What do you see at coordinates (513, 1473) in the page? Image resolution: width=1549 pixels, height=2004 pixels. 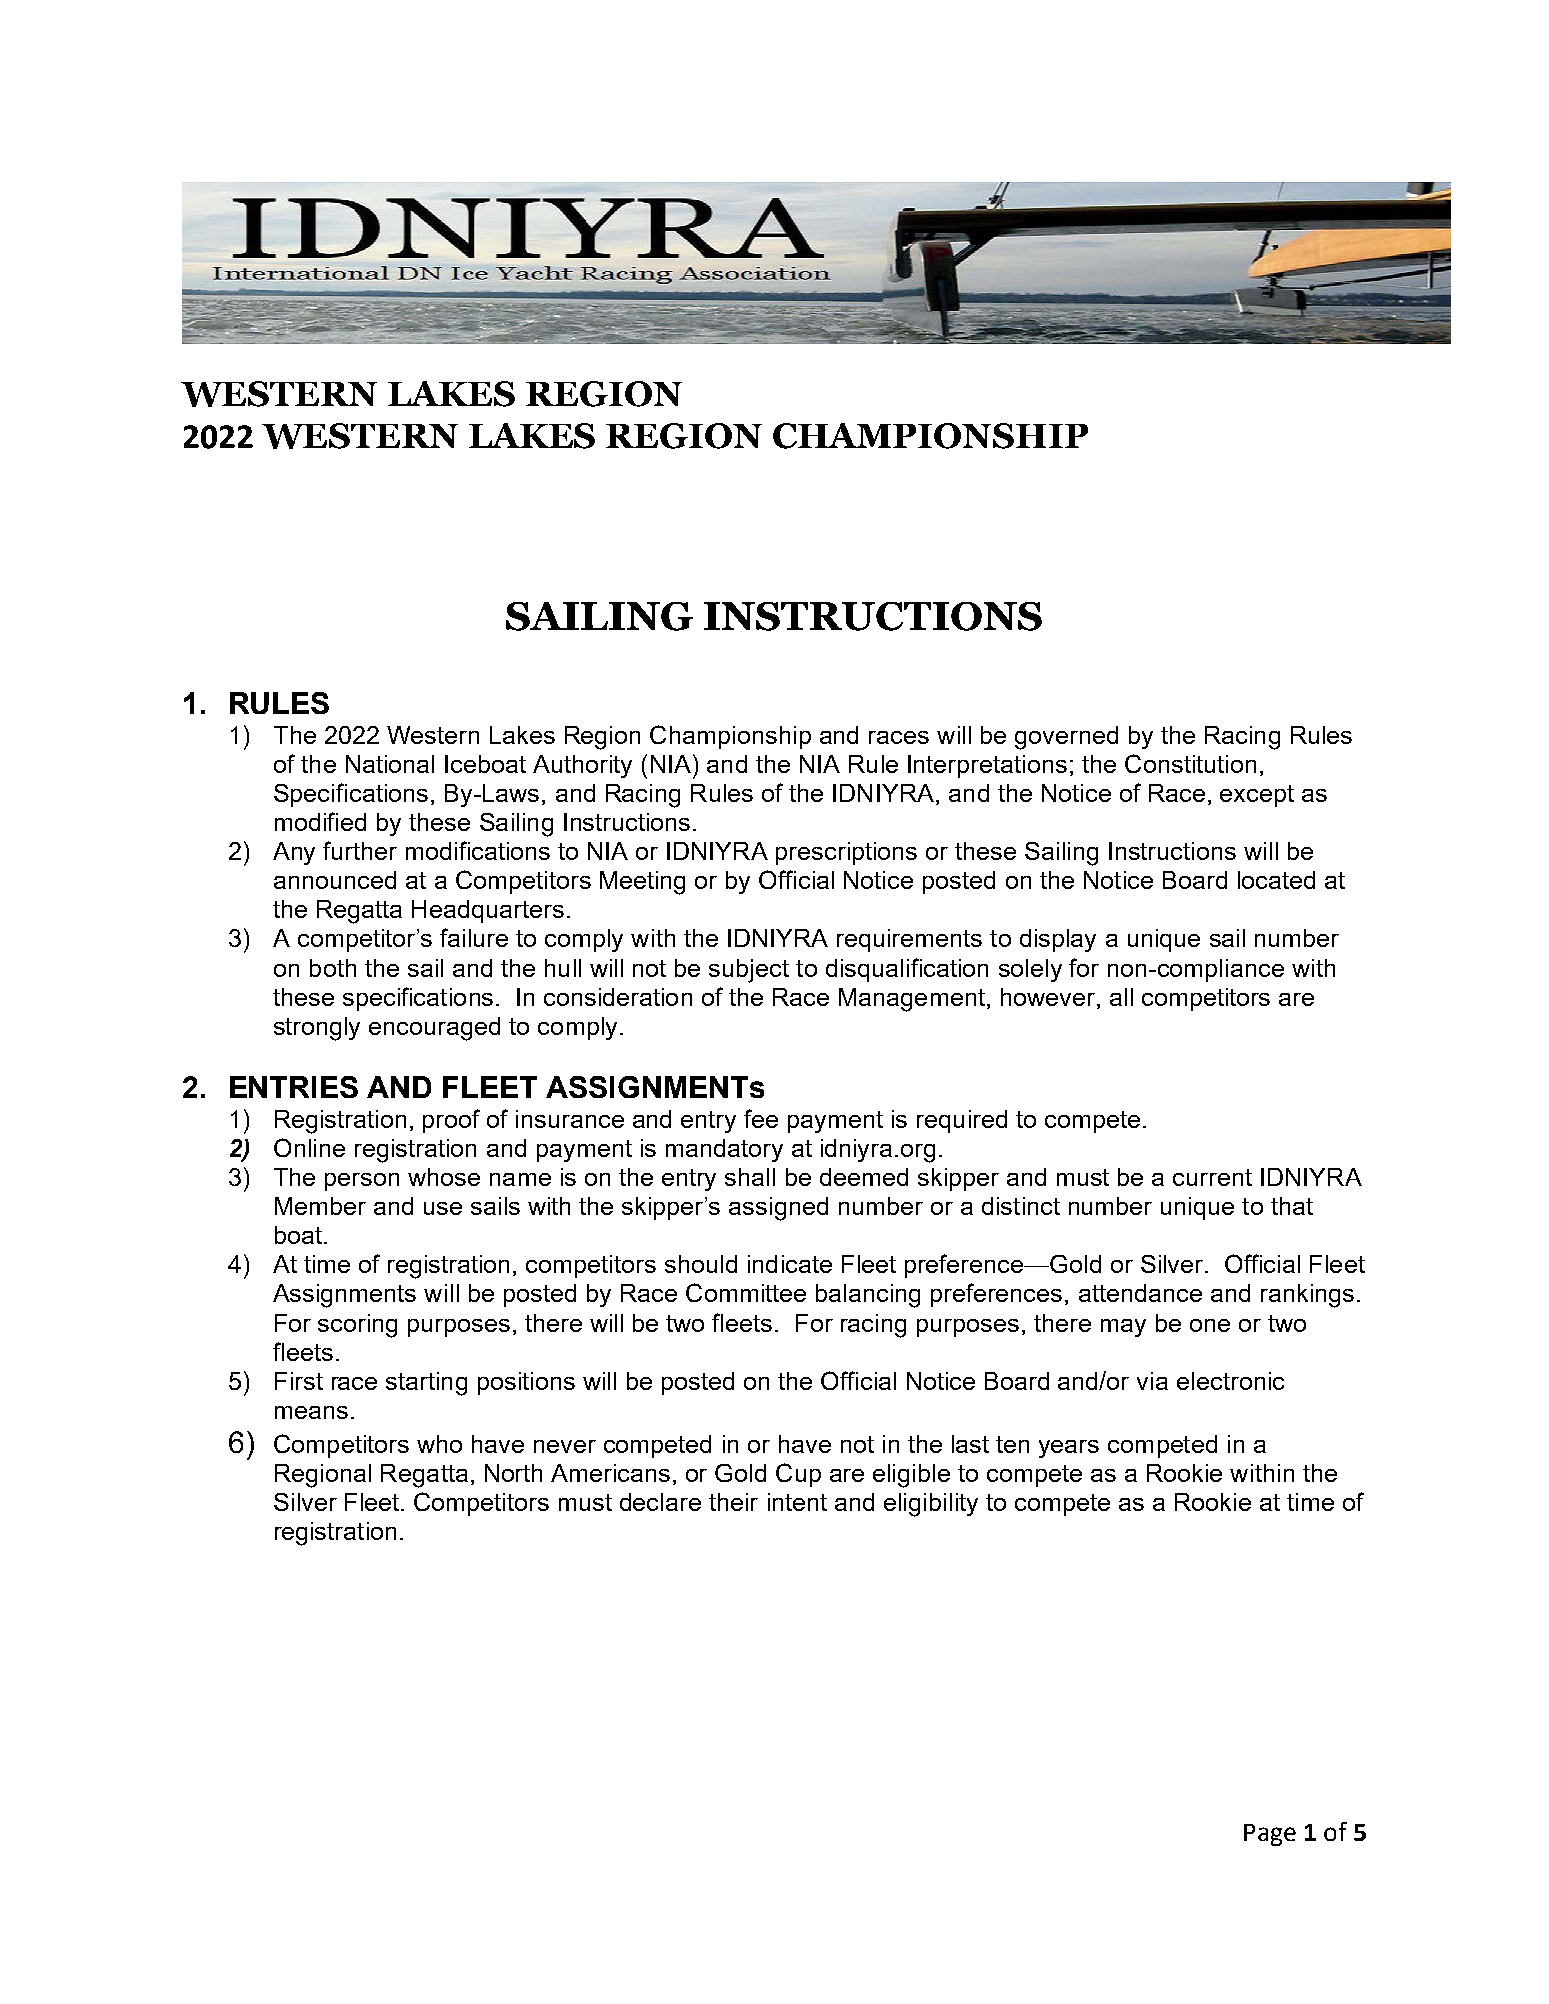 I see `North` at bounding box center [513, 1473].
